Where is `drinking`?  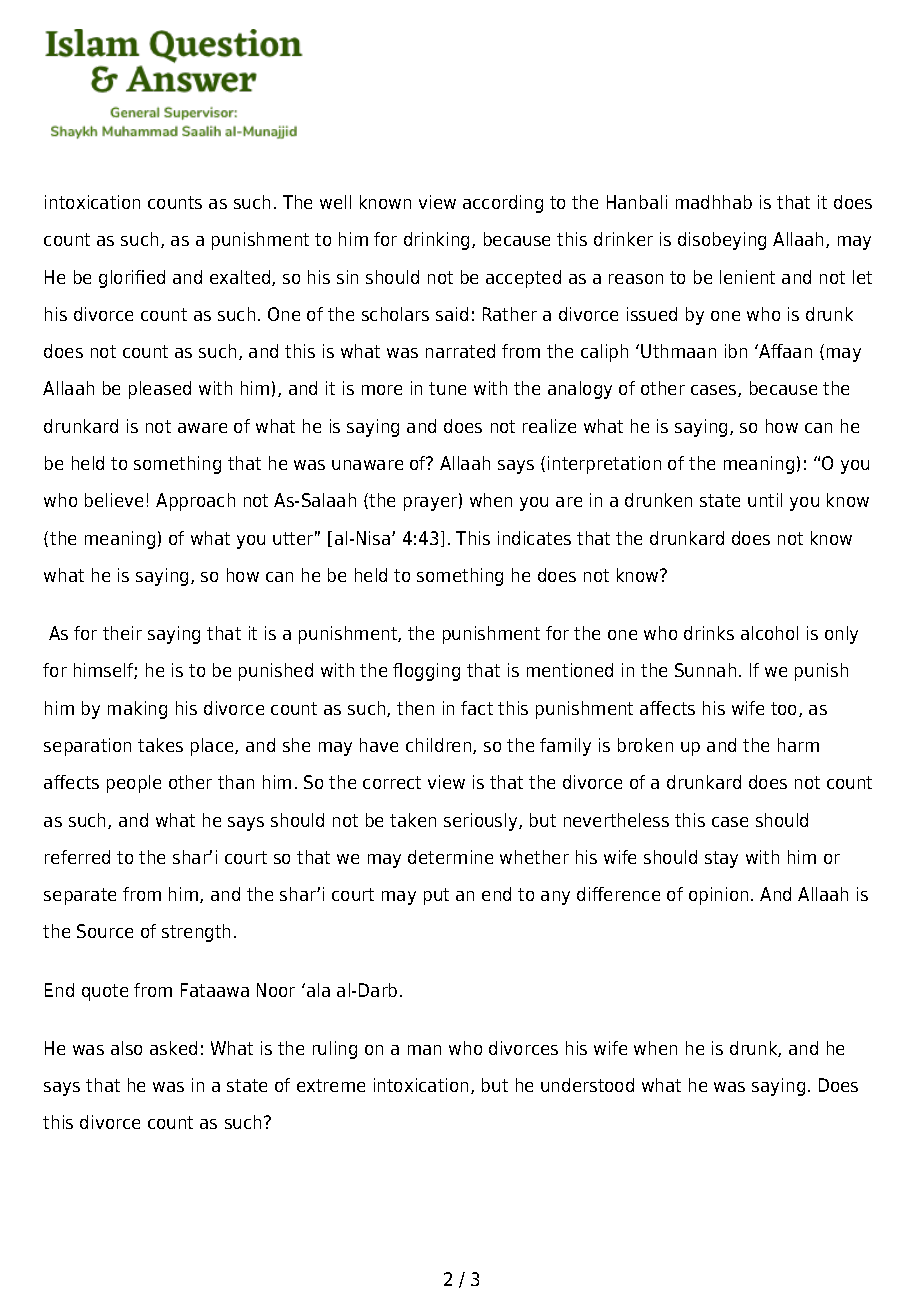 drinking is located at coordinates (438, 241).
